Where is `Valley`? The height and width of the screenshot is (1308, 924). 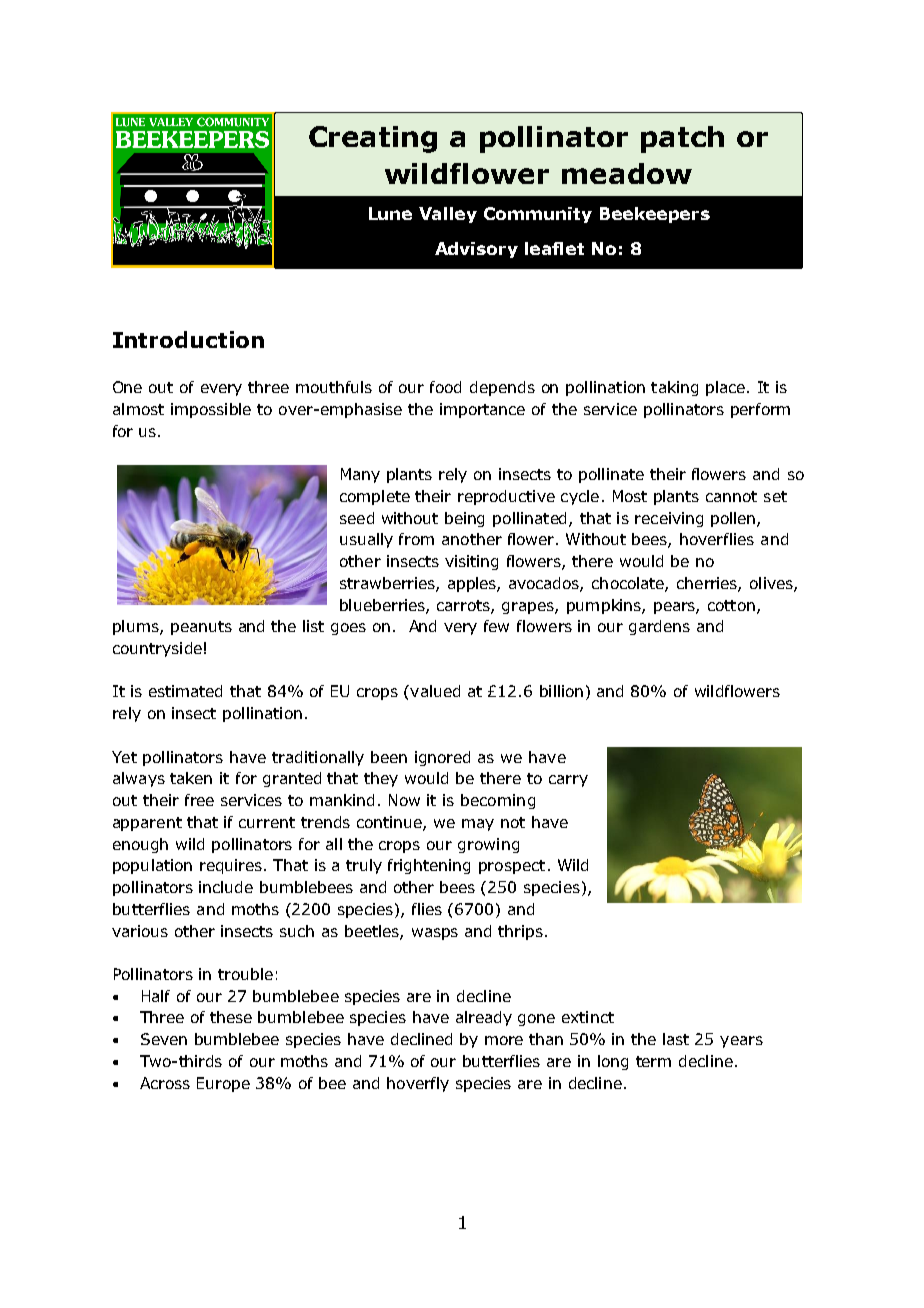 Valley is located at coordinates (448, 215).
